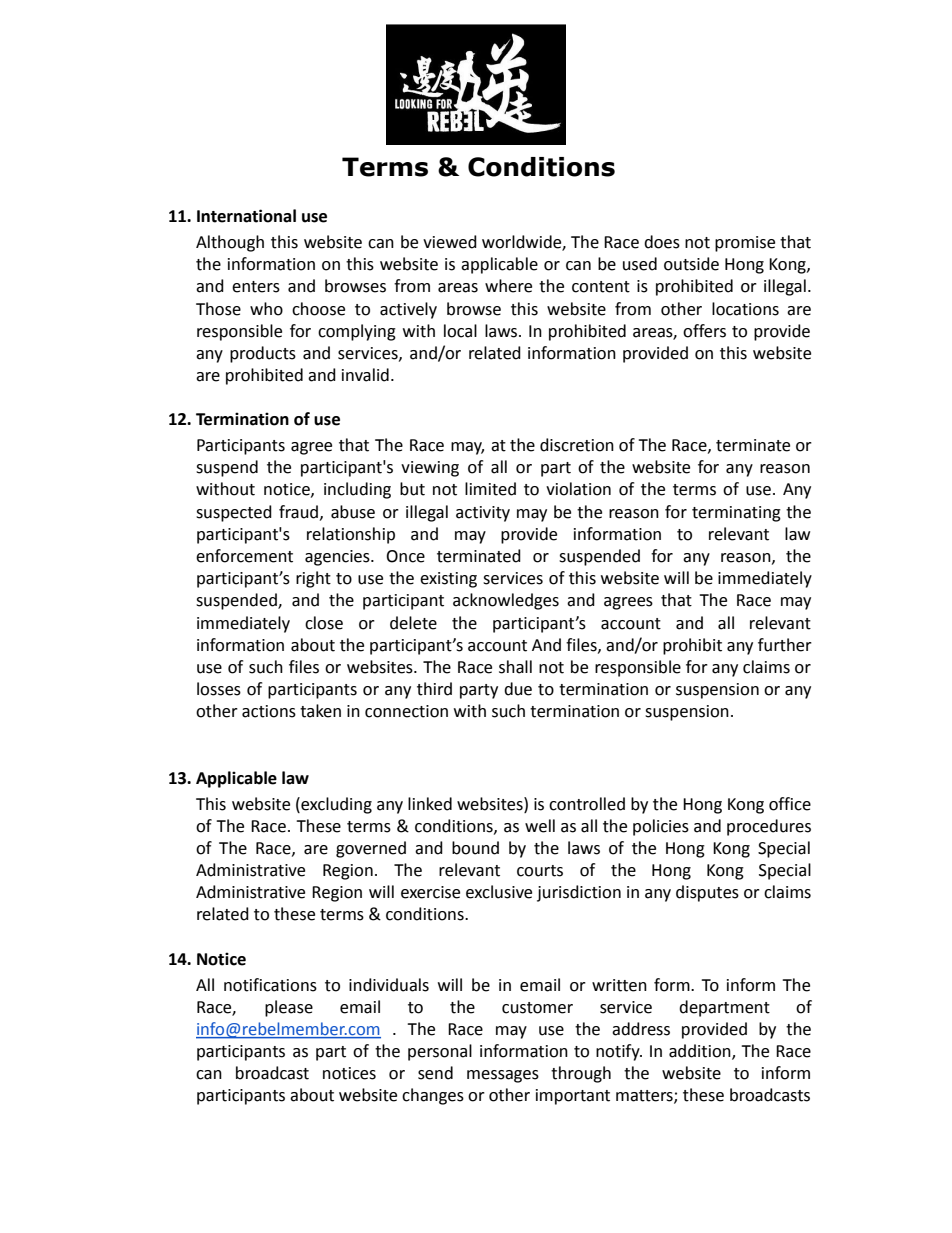 This image has height=1233, width=952. What do you see at coordinates (246, 216) in the image?
I see `International` at bounding box center [246, 216].
